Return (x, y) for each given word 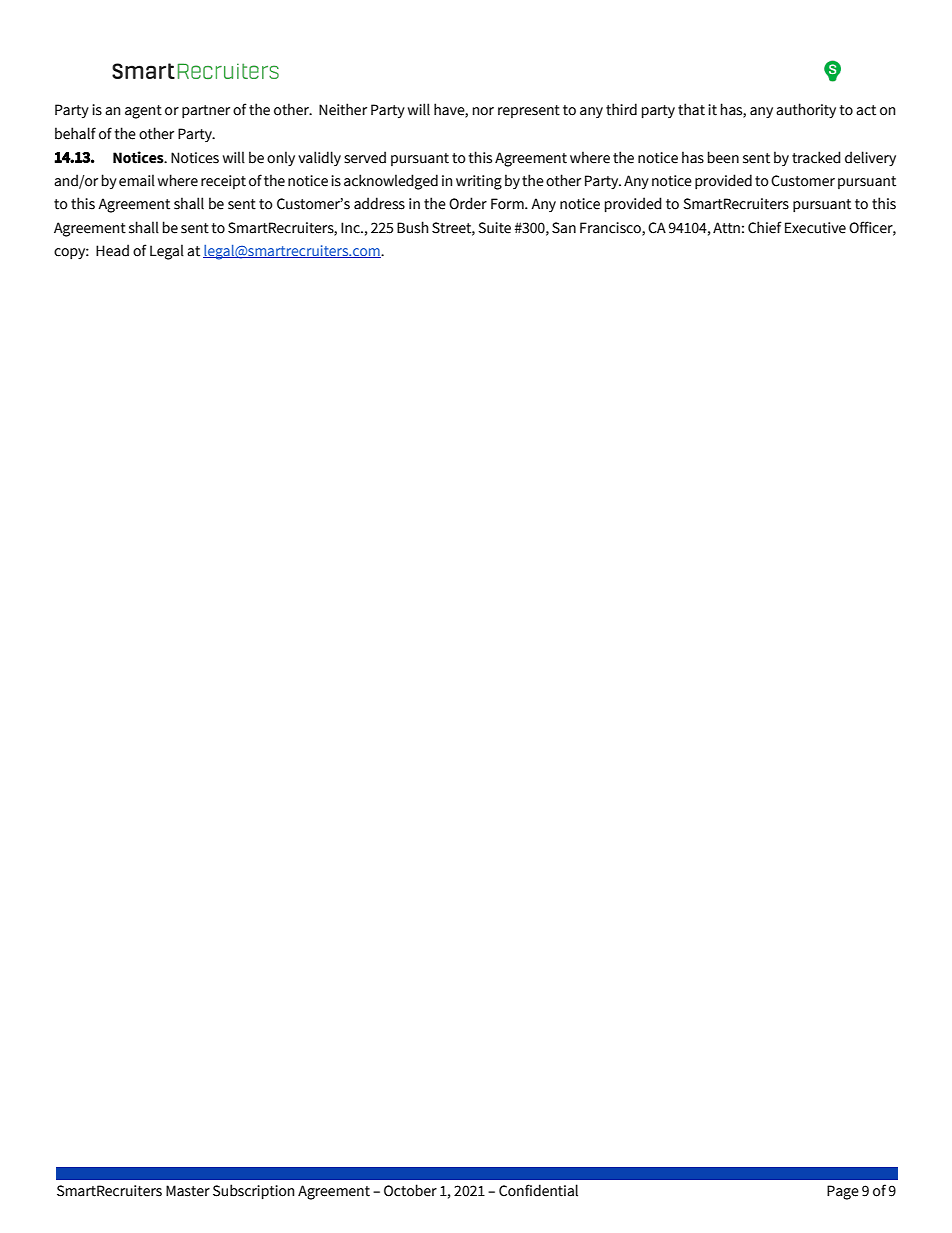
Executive (815, 228)
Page (843, 1192)
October (410, 1190)
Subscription (253, 1191)
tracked (816, 157)
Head (112, 250)
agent (143, 112)
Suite (494, 228)
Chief (765, 227)
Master (188, 1191)
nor (483, 111)
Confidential (538, 1190)
